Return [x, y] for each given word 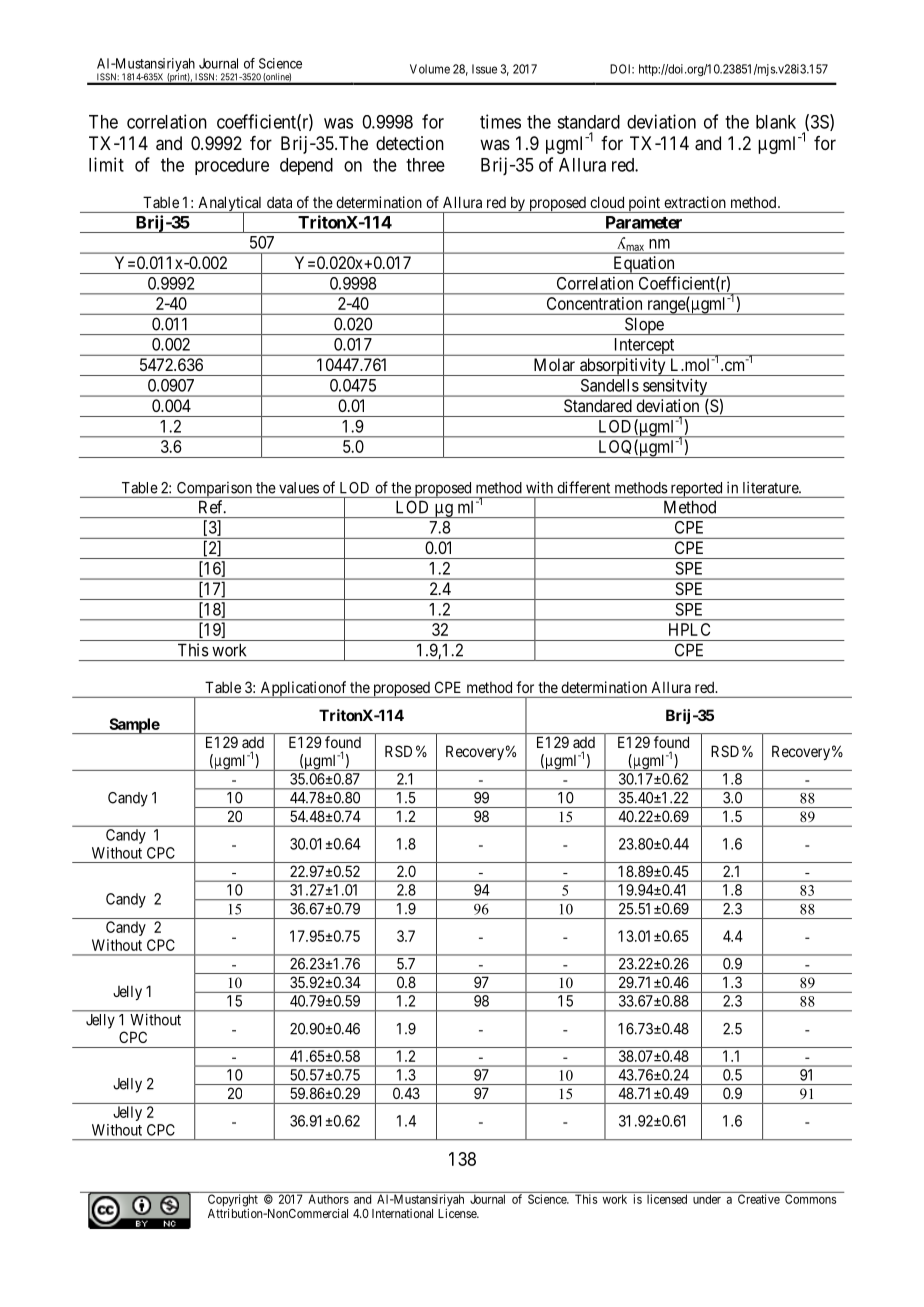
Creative [759, 1199]
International [402, 1213]
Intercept [644, 347]
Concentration [594, 303]
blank [776, 122]
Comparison [214, 490]
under [707, 1199]
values [299, 488]
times [500, 121]
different [584, 487]
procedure [232, 166]
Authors [329, 1199]
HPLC [689, 629]
